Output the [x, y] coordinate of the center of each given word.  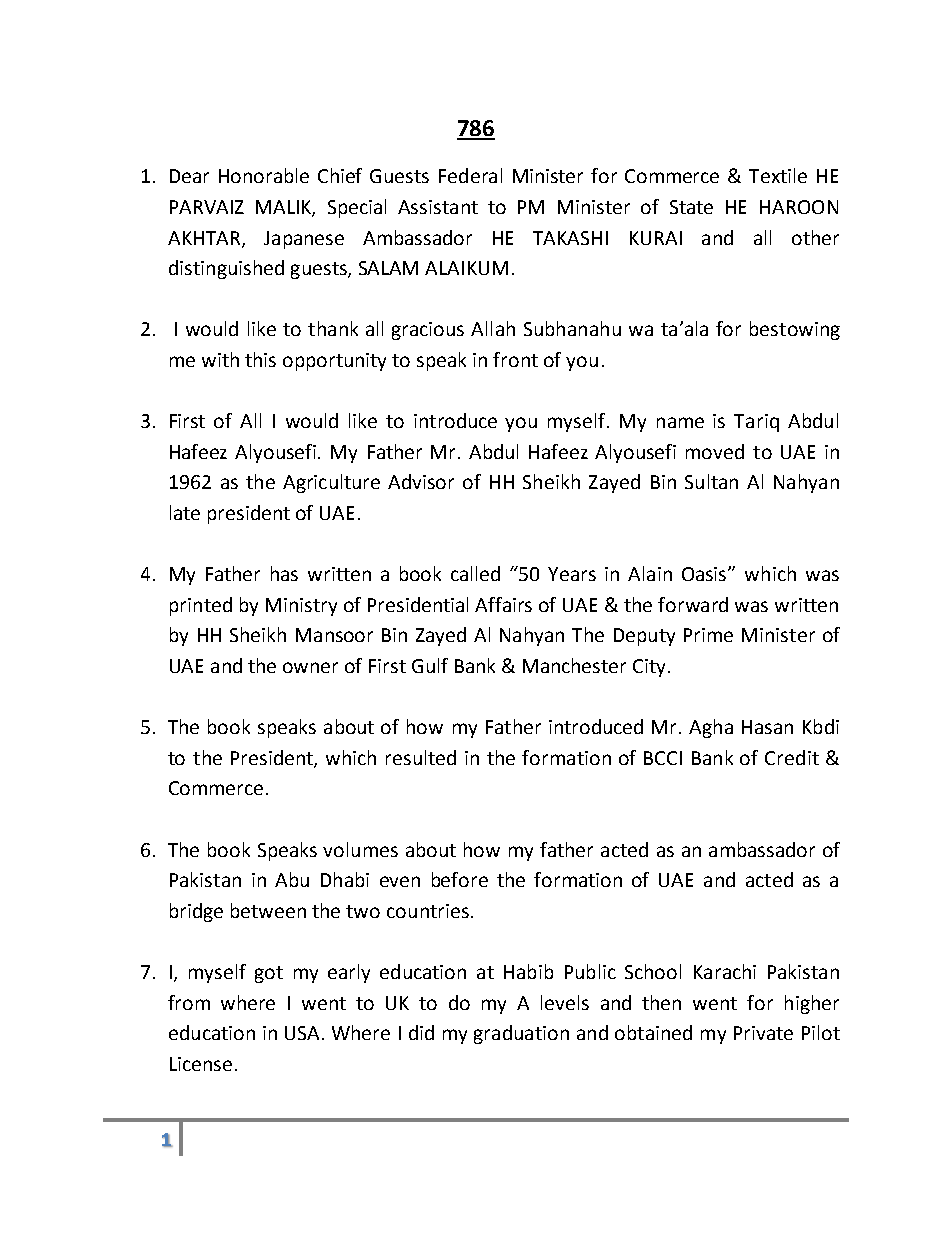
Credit [792, 757]
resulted [421, 757]
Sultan [711, 481]
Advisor [421, 481]
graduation [521, 1034]
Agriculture [331, 483]
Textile [778, 175]
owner [310, 667]
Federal [470, 175]
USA [304, 1033]
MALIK [284, 208]
